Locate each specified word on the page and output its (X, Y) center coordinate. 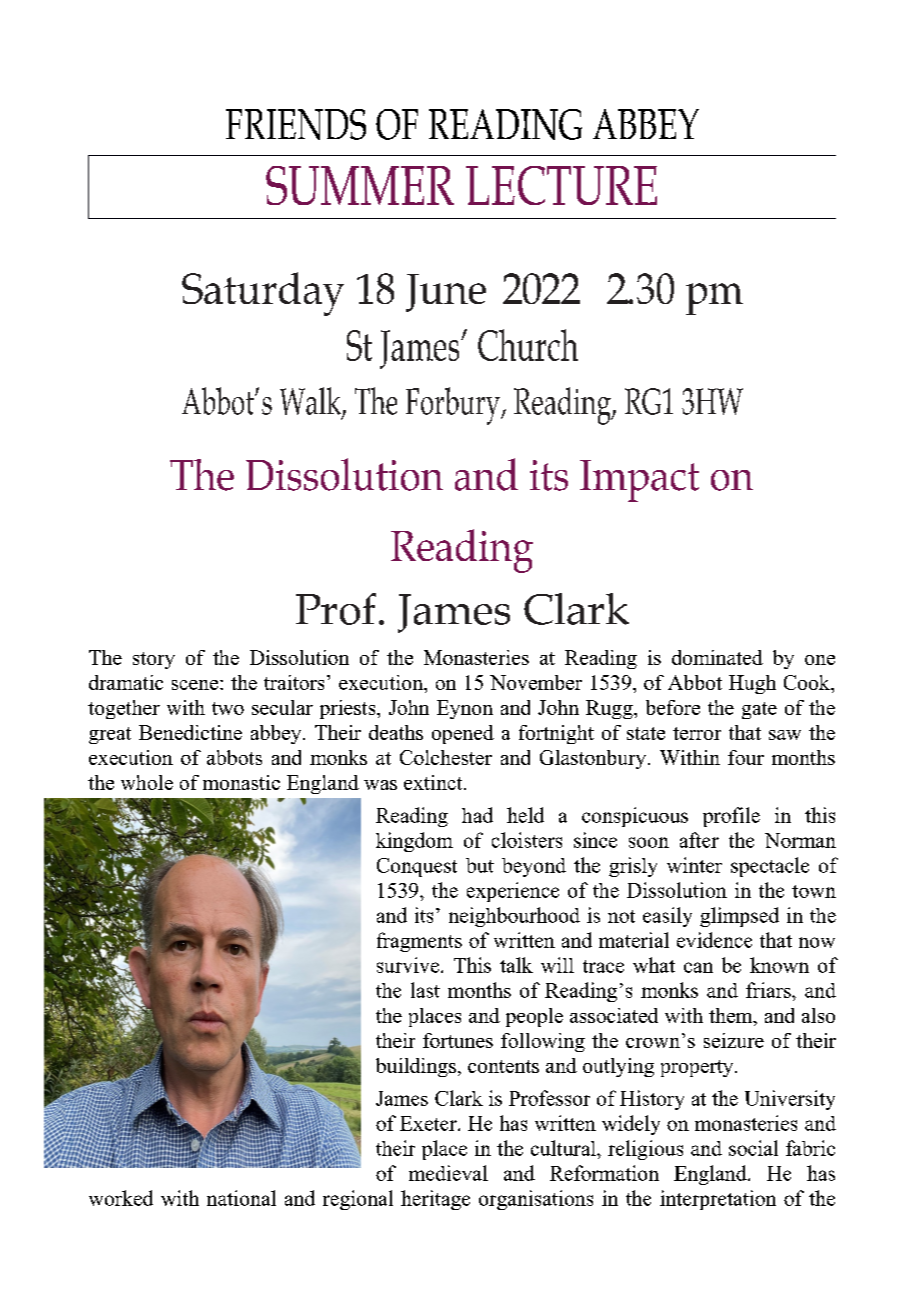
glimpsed (739, 917)
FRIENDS (296, 124)
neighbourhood (514, 917)
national (241, 1198)
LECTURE (561, 185)
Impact (639, 481)
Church (528, 345)
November (536, 682)
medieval (448, 1173)
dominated (717, 657)
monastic (241, 782)
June (446, 293)
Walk (311, 402)
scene (195, 685)
